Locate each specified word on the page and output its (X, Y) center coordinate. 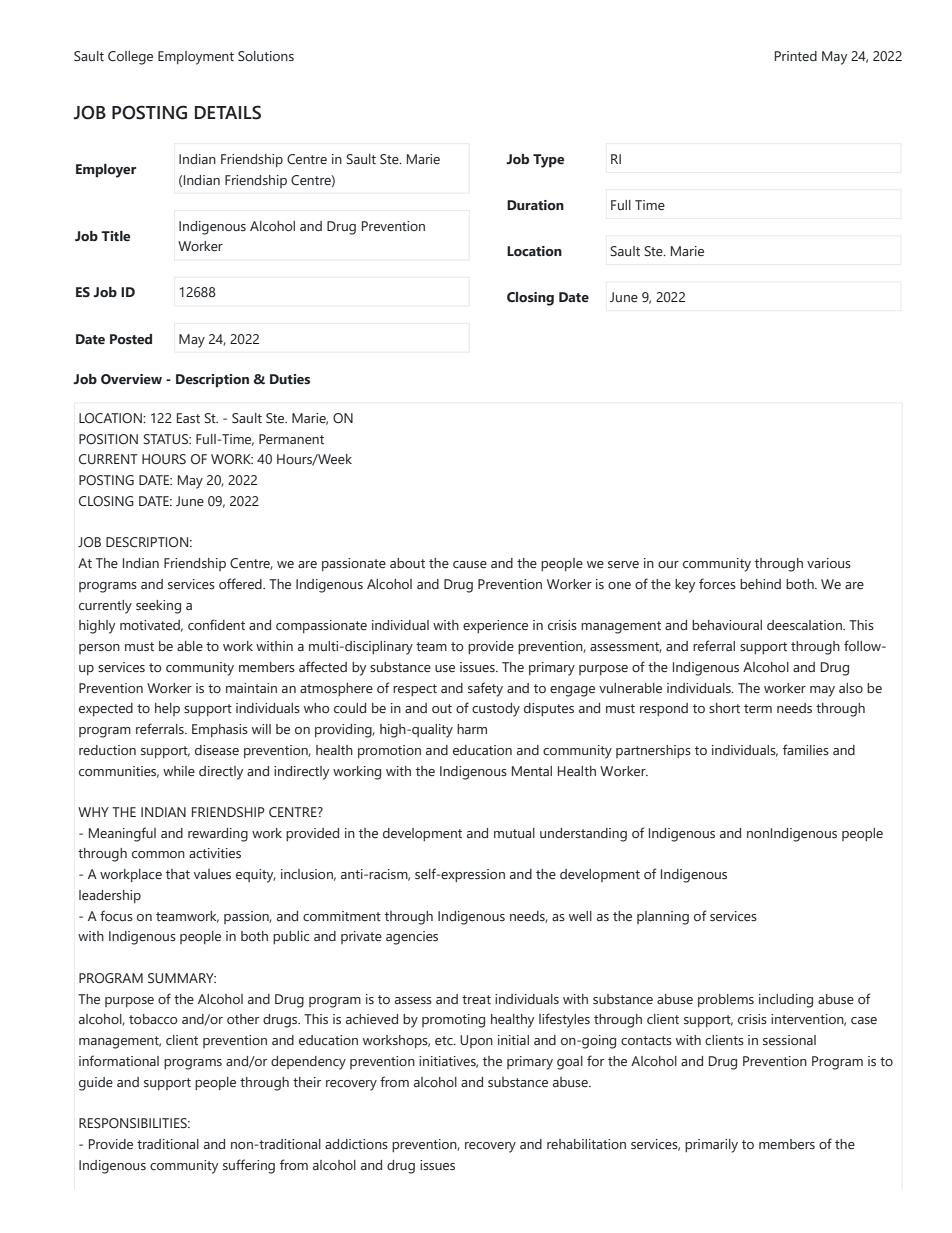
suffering (249, 1166)
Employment (196, 58)
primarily (711, 1146)
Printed (796, 56)
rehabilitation (586, 1144)
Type (548, 161)
